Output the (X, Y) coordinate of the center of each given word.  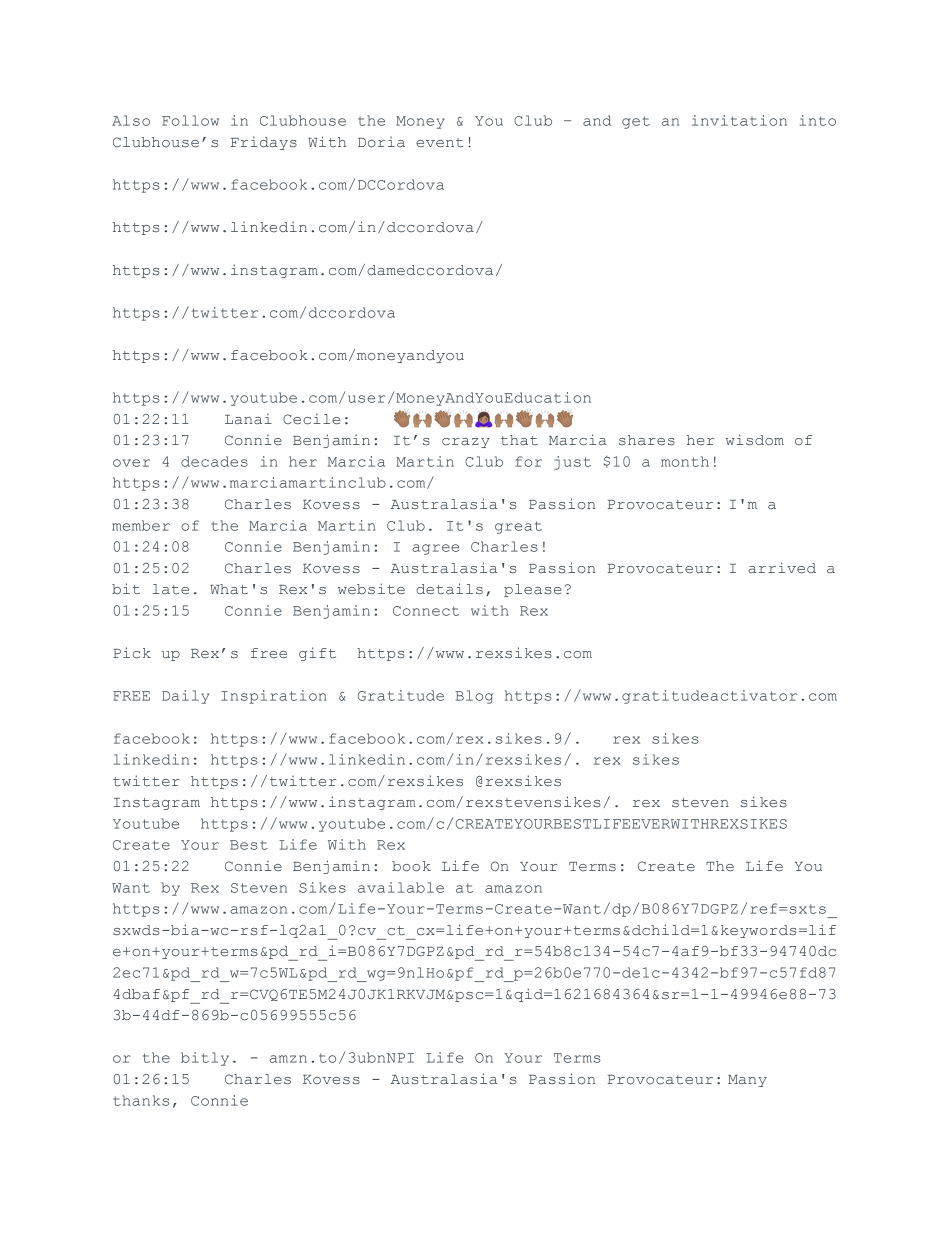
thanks (141, 1100)
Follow (190, 120)
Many (747, 1081)
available (401, 887)
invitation (739, 120)
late (171, 589)
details (449, 589)
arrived (782, 567)
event (439, 142)
